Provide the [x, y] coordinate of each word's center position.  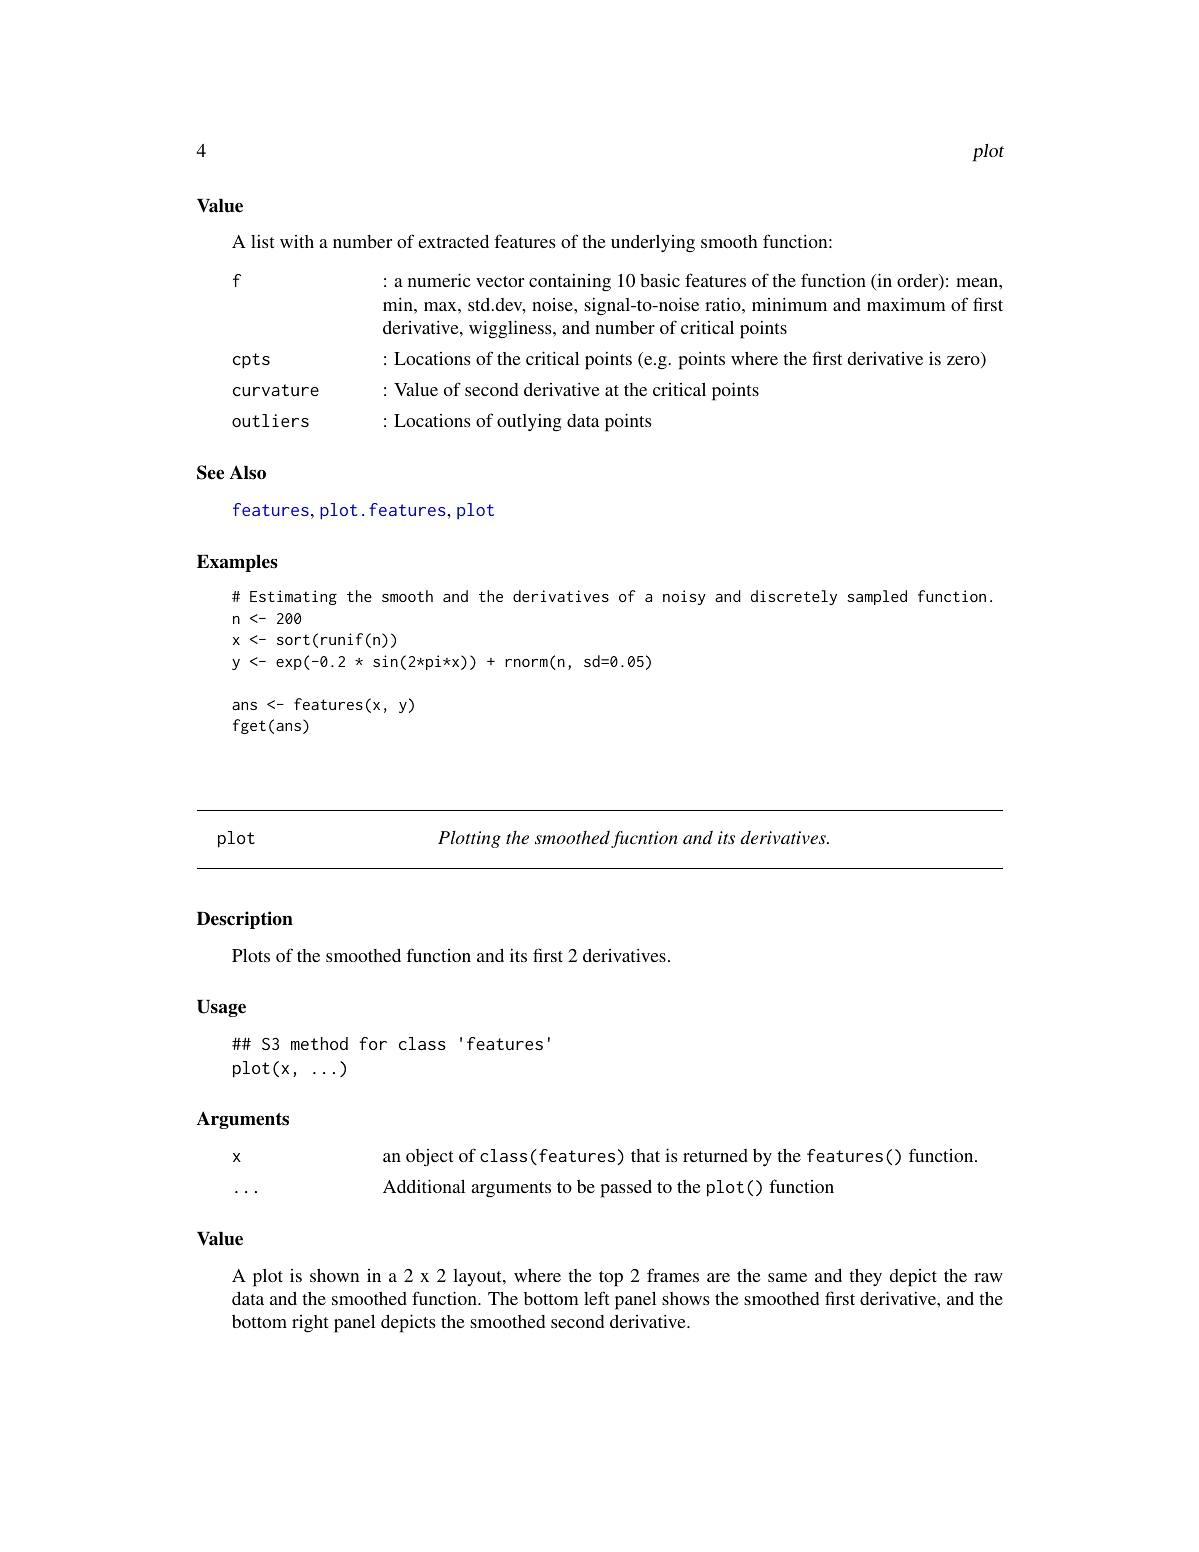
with [297, 241]
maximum [906, 304]
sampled [877, 597]
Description [245, 920]
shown [334, 1275]
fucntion [644, 839]
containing [570, 282]
